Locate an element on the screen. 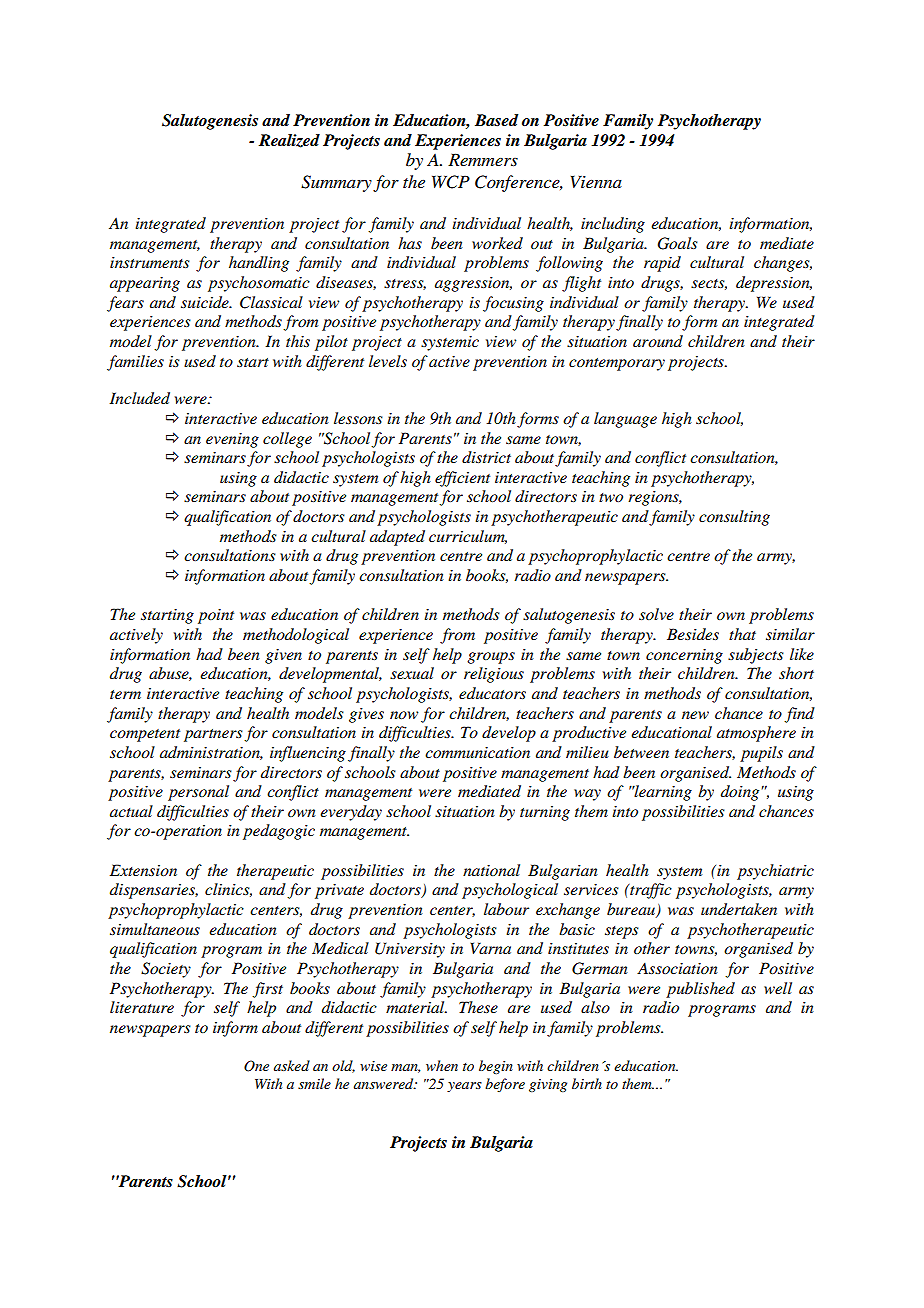 This screenshot has width=924, height=1308. that is located at coordinates (742, 634).
